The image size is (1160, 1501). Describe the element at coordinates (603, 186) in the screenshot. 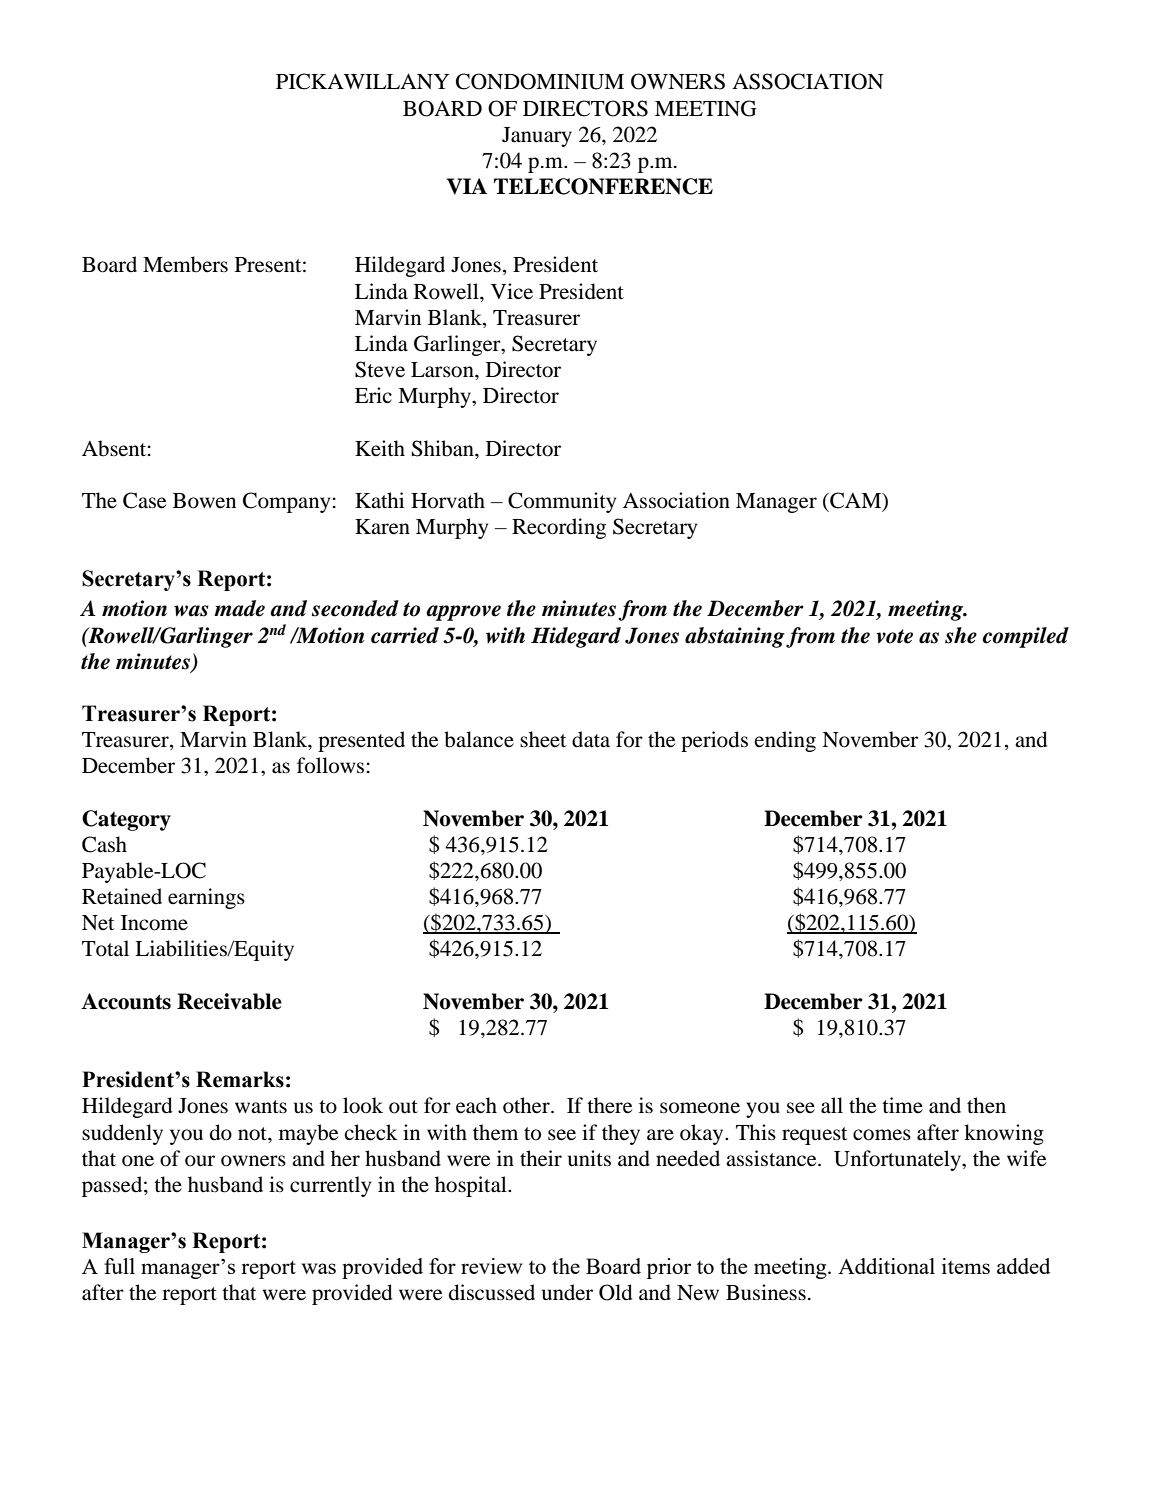

I see `TELECONFERENCE` at that location.
